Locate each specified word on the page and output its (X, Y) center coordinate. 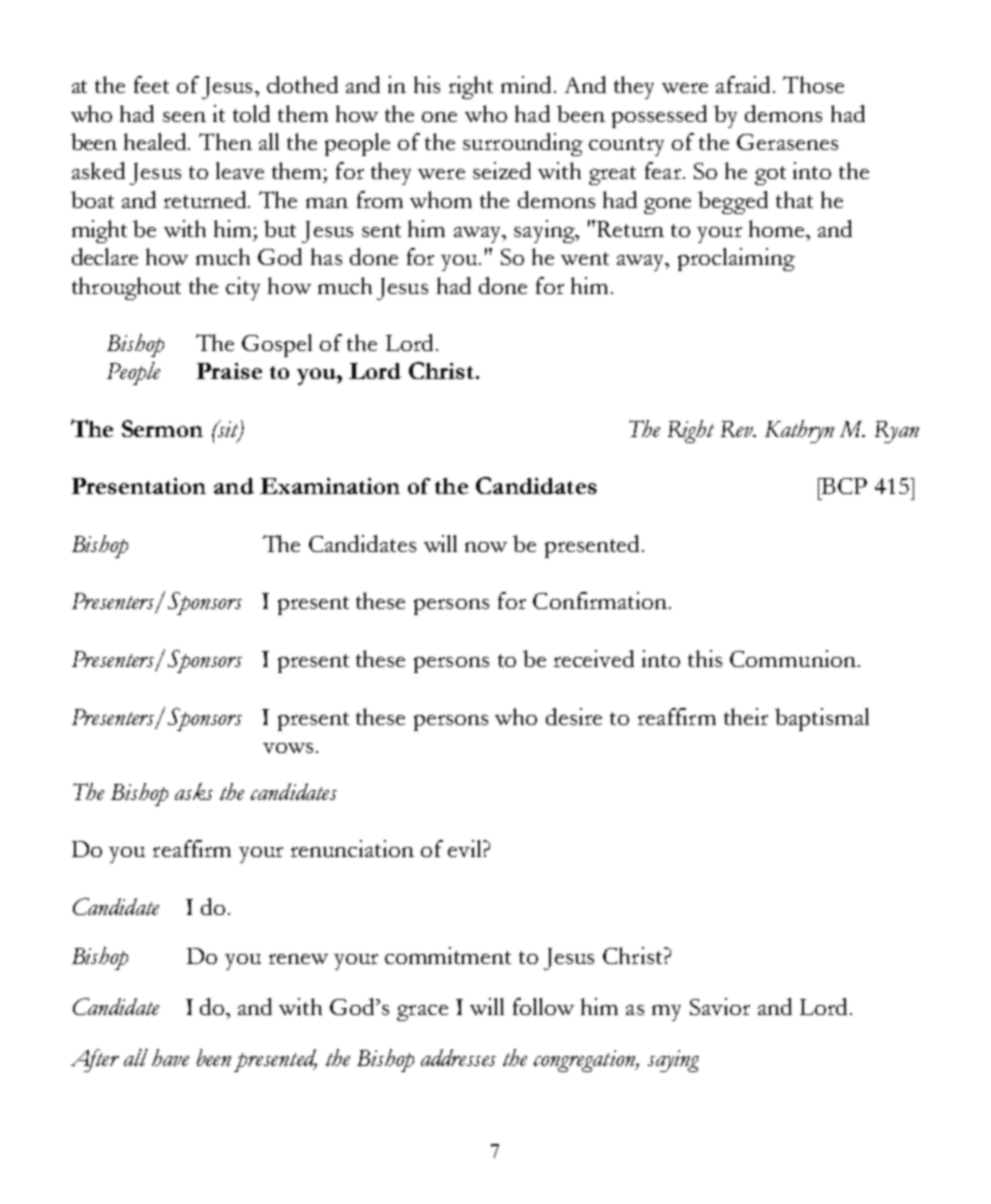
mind (526, 84)
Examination (330, 486)
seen (184, 117)
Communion (793, 658)
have (170, 1057)
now (486, 547)
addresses (458, 1057)
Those (813, 84)
